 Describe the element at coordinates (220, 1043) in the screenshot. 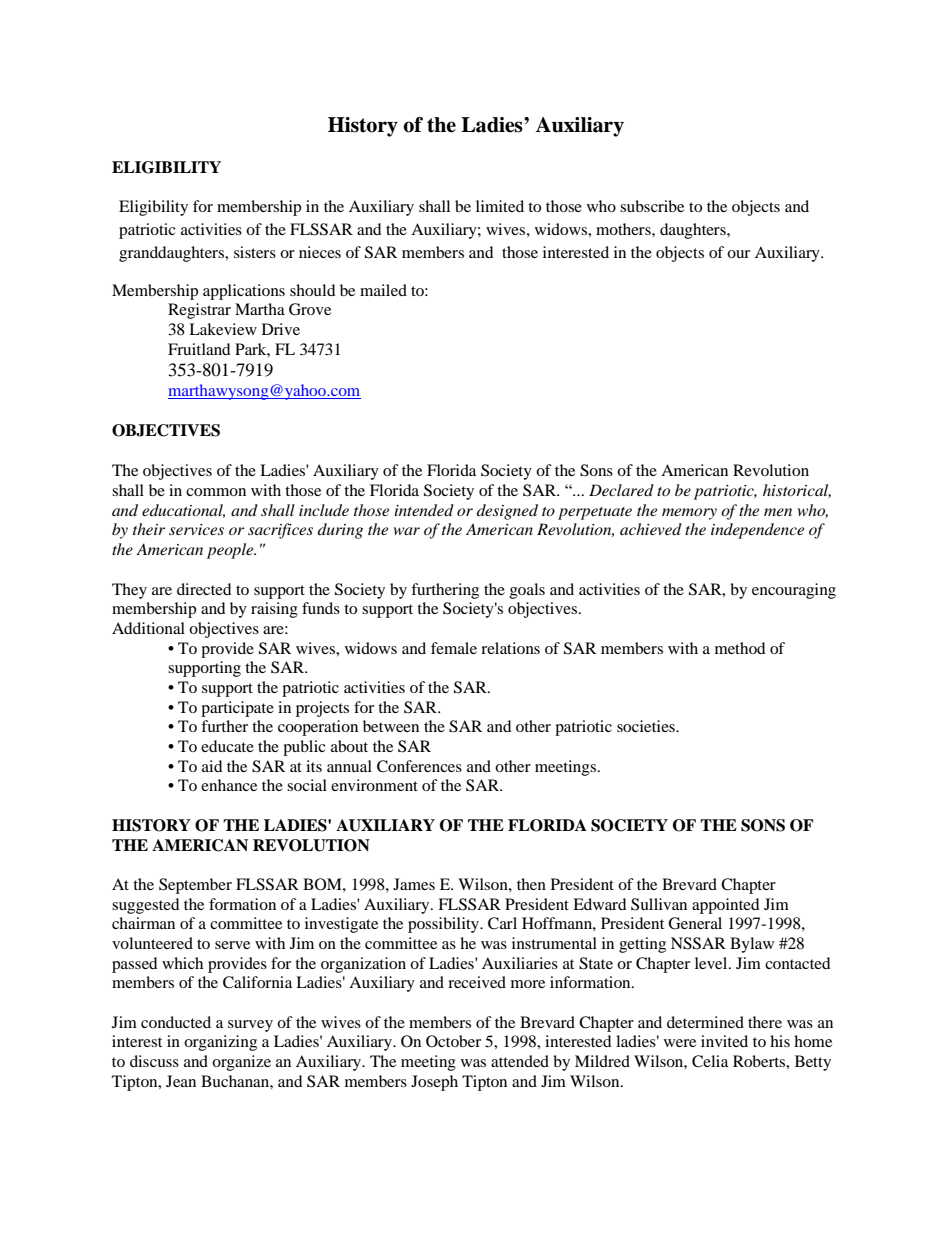

I see `organizing` at that location.
